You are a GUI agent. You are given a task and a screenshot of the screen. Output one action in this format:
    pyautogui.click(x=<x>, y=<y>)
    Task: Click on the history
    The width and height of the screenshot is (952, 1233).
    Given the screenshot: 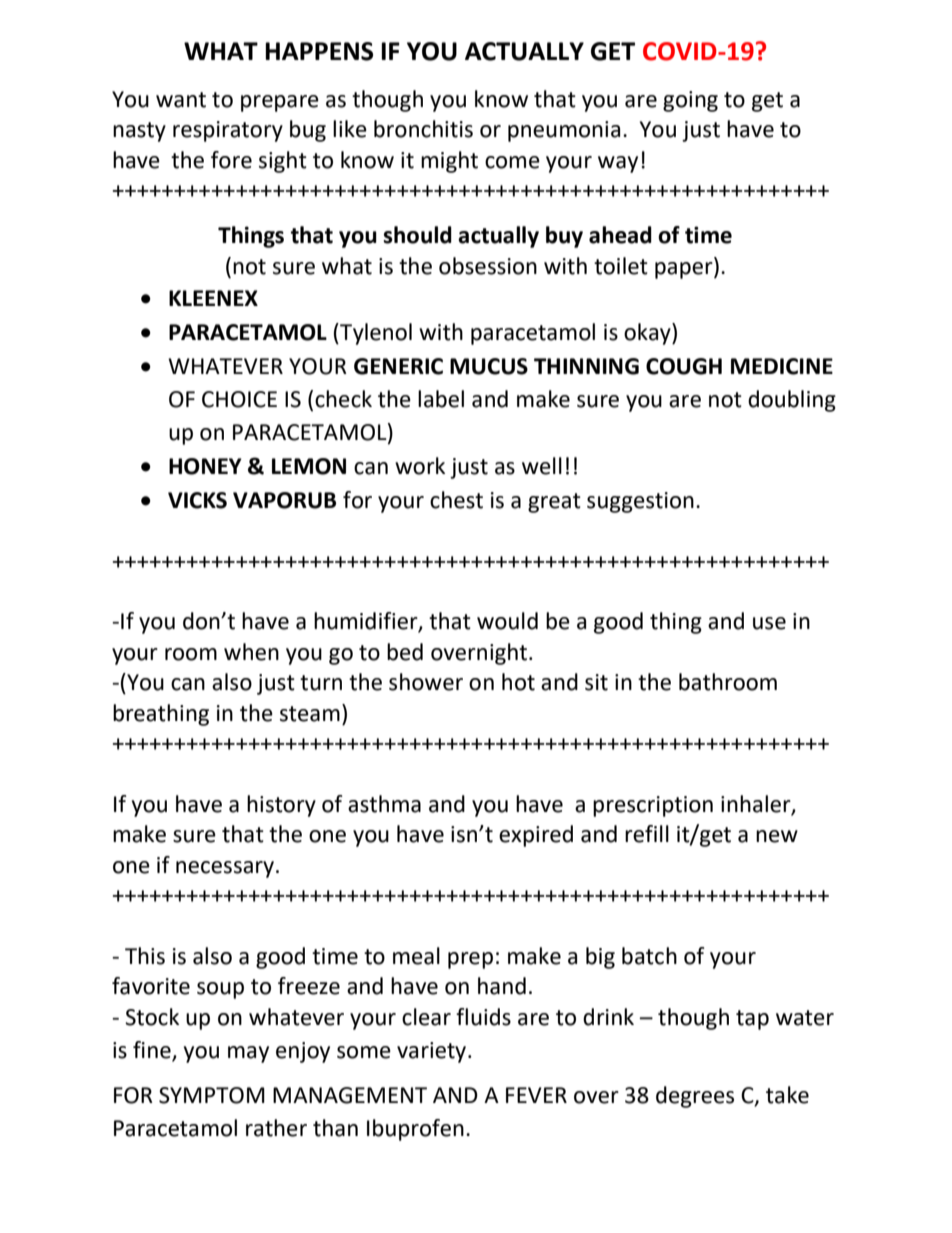 What is the action you would take?
    pyautogui.click(x=281, y=806)
